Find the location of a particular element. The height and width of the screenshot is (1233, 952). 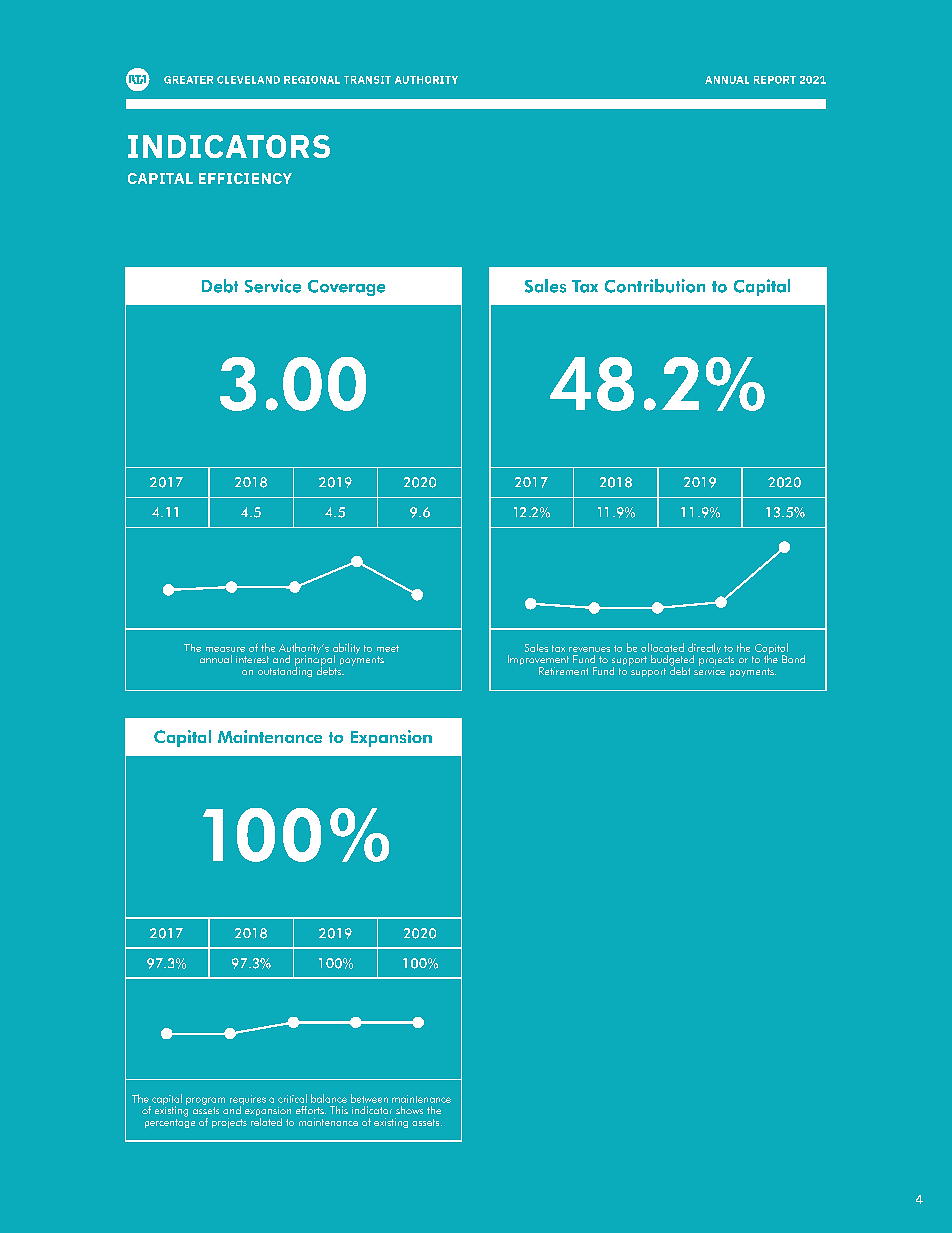

allocated is located at coordinates (662, 647).
